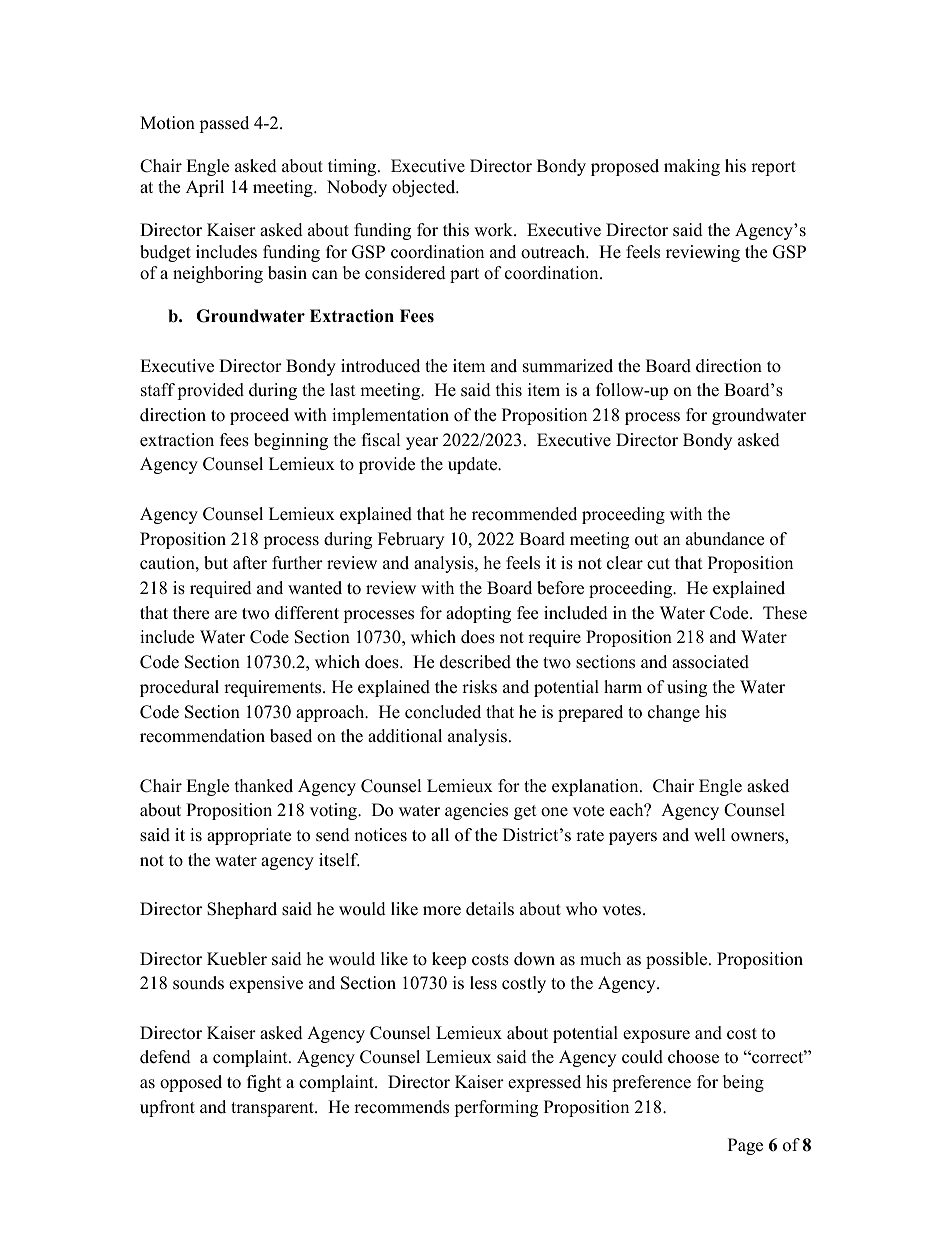 This screenshot has height=1233, width=952. What do you see at coordinates (425, 188) in the screenshot?
I see `objected` at bounding box center [425, 188].
